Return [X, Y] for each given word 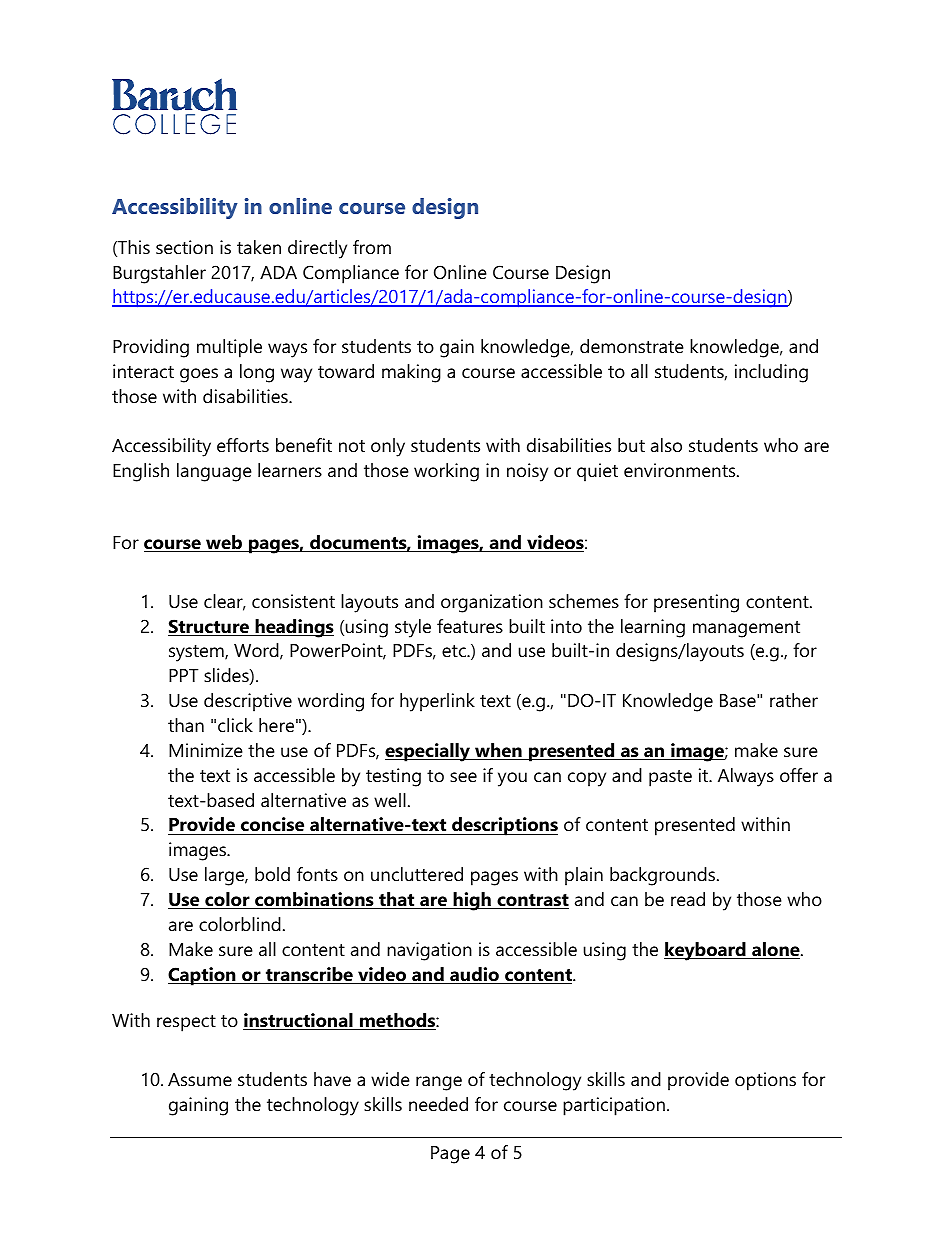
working [446, 472]
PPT [183, 675]
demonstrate [632, 346]
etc [455, 651]
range [439, 1083]
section [184, 247]
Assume [200, 1080]
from [372, 247]
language [214, 472]
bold [272, 874]
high [472, 901]
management [746, 629]
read [688, 899]
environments [681, 470]
